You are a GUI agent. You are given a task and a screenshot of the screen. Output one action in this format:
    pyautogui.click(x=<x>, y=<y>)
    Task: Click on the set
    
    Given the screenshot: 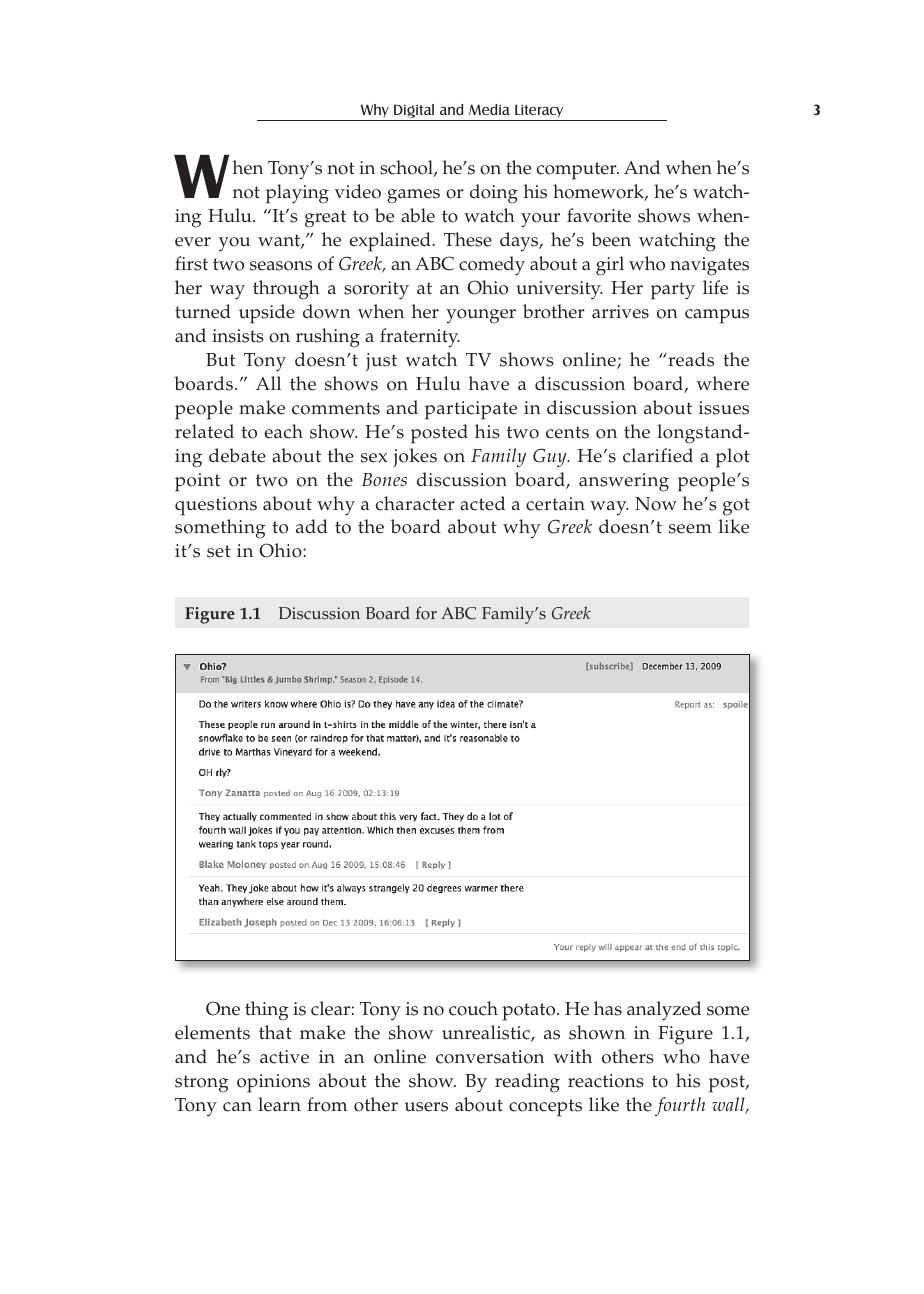 What is the action you would take?
    pyautogui.click(x=219, y=551)
